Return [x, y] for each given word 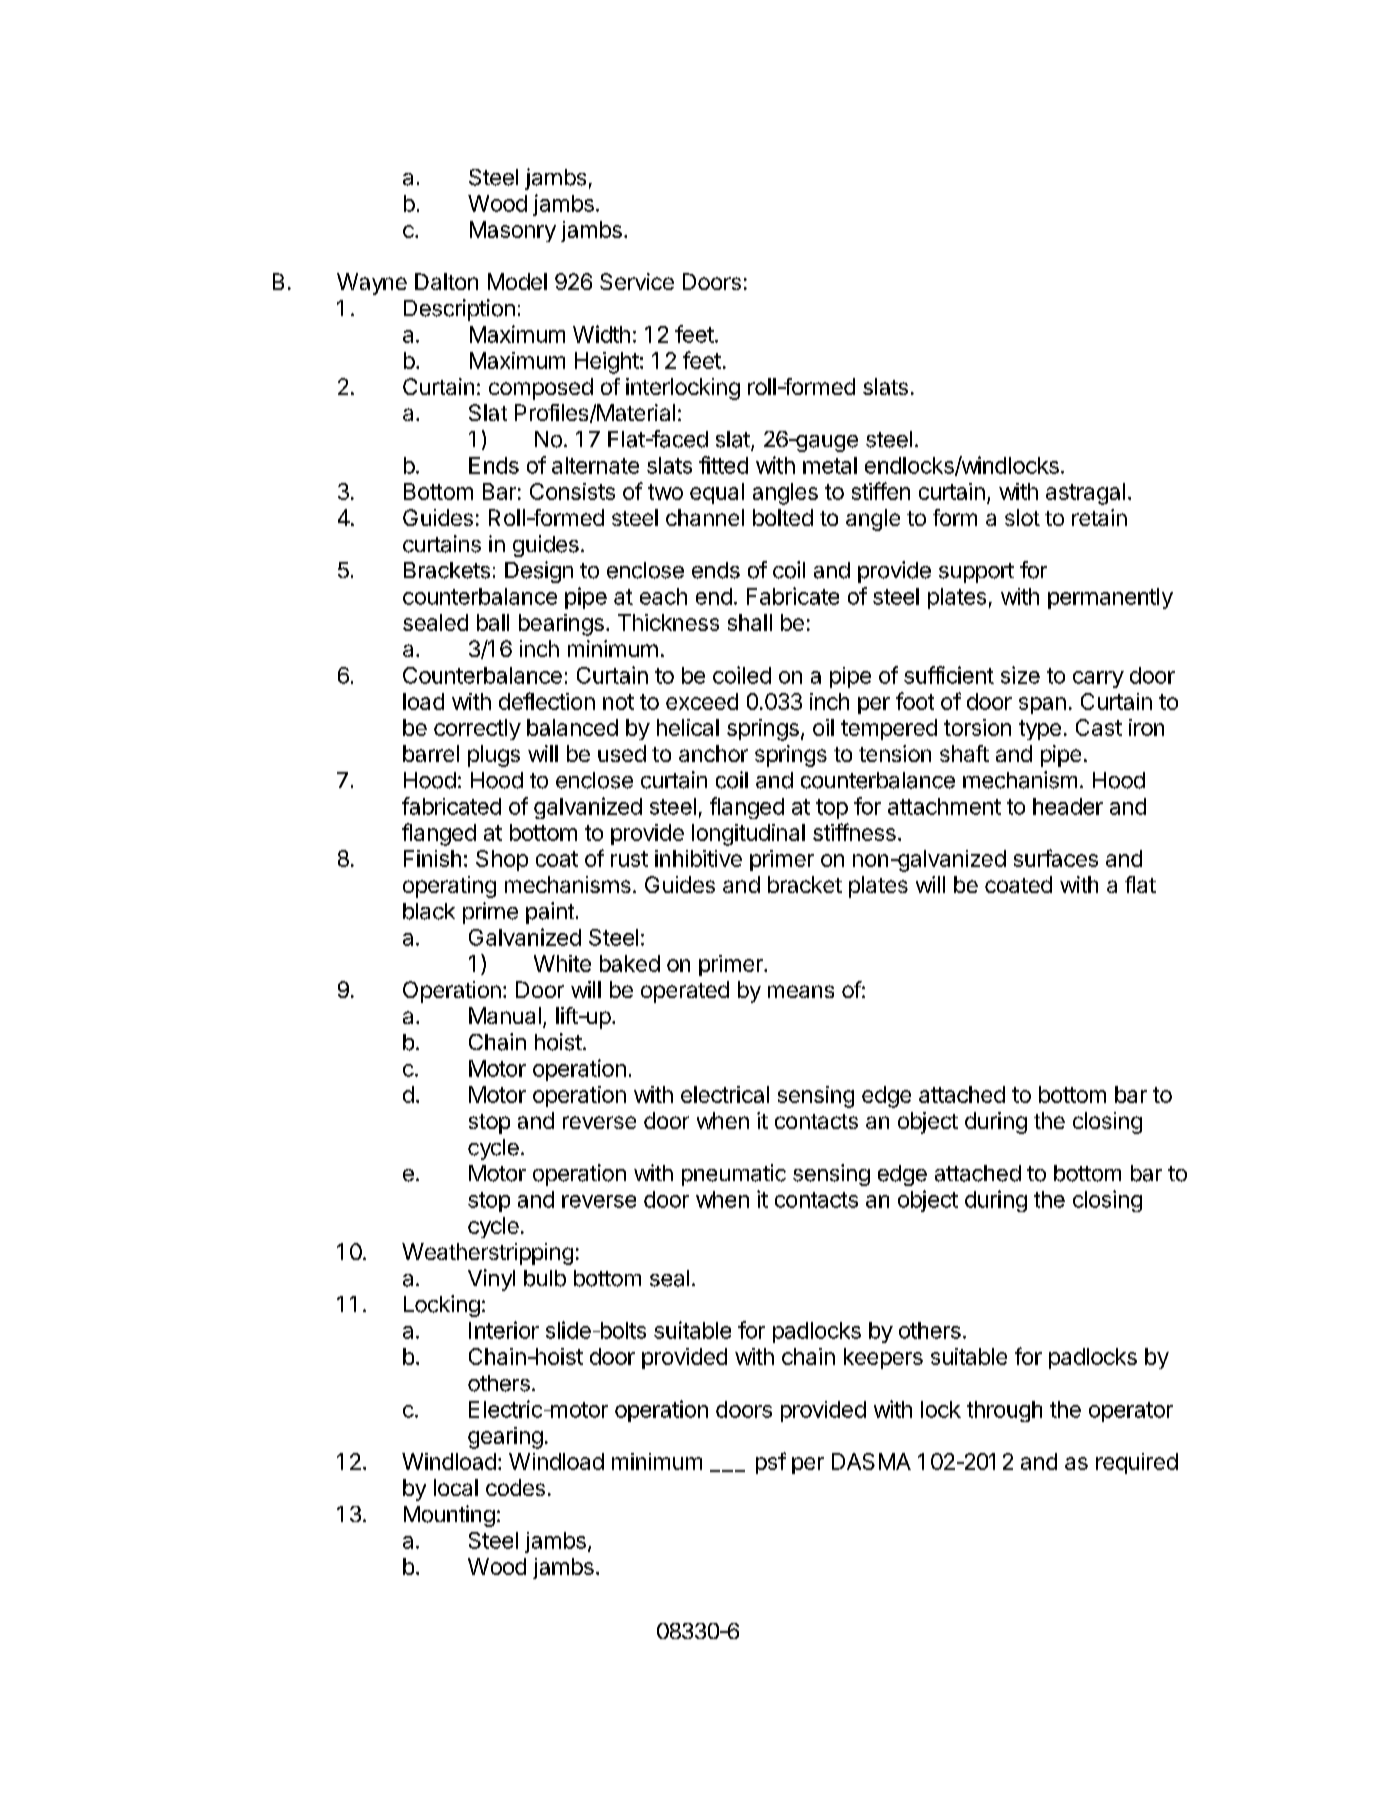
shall [750, 622]
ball [493, 622]
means [801, 991]
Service [637, 281]
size [1020, 675]
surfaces [1056, 858]
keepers [883, 1358]
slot [1022, 517]
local [456, 1487]
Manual [505, 1015]
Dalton [446, 281]
